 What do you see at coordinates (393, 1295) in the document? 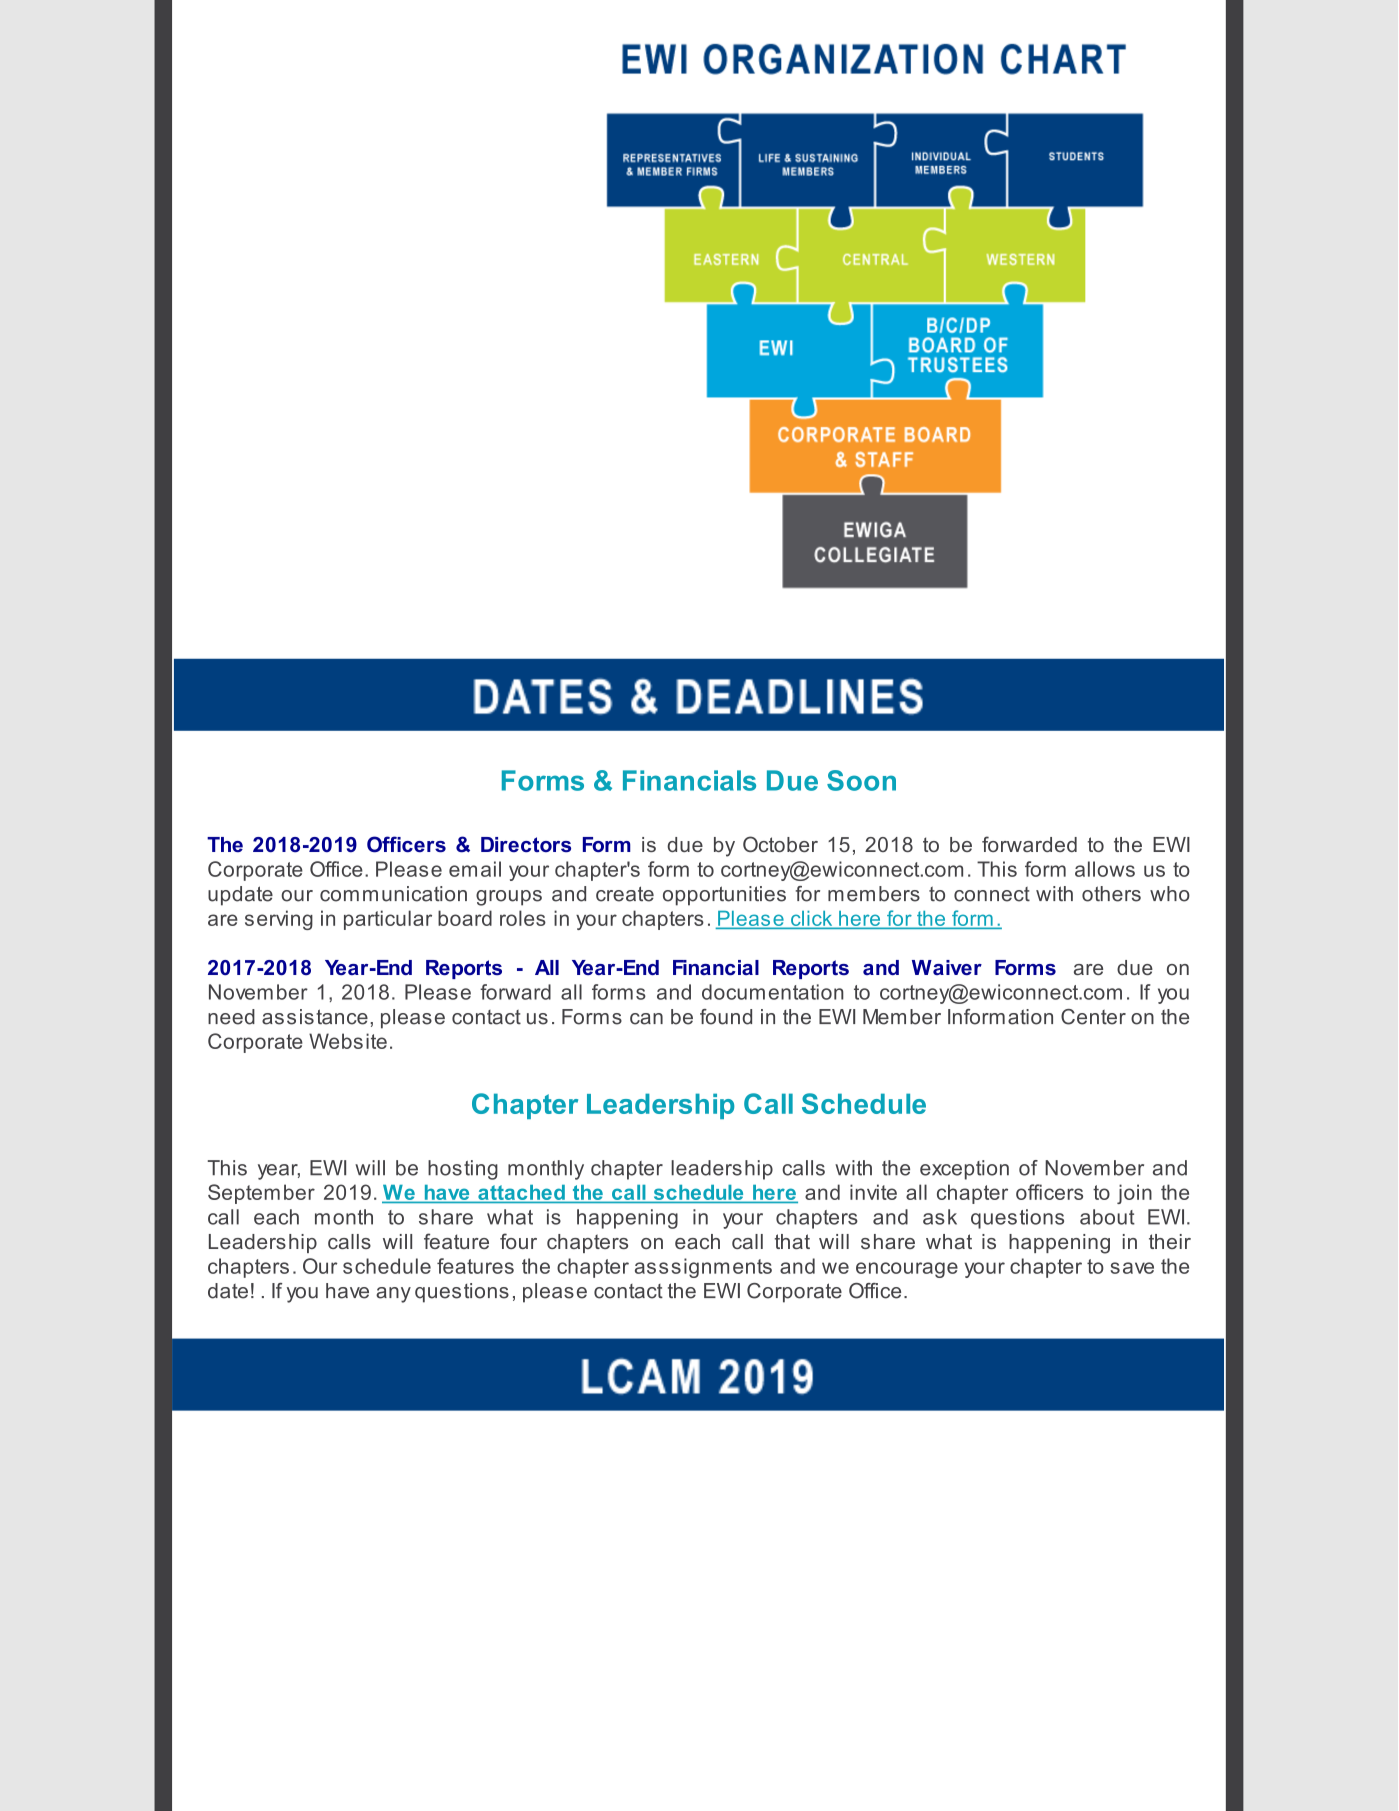
I see `any` at bounding box center [393, 1295].
